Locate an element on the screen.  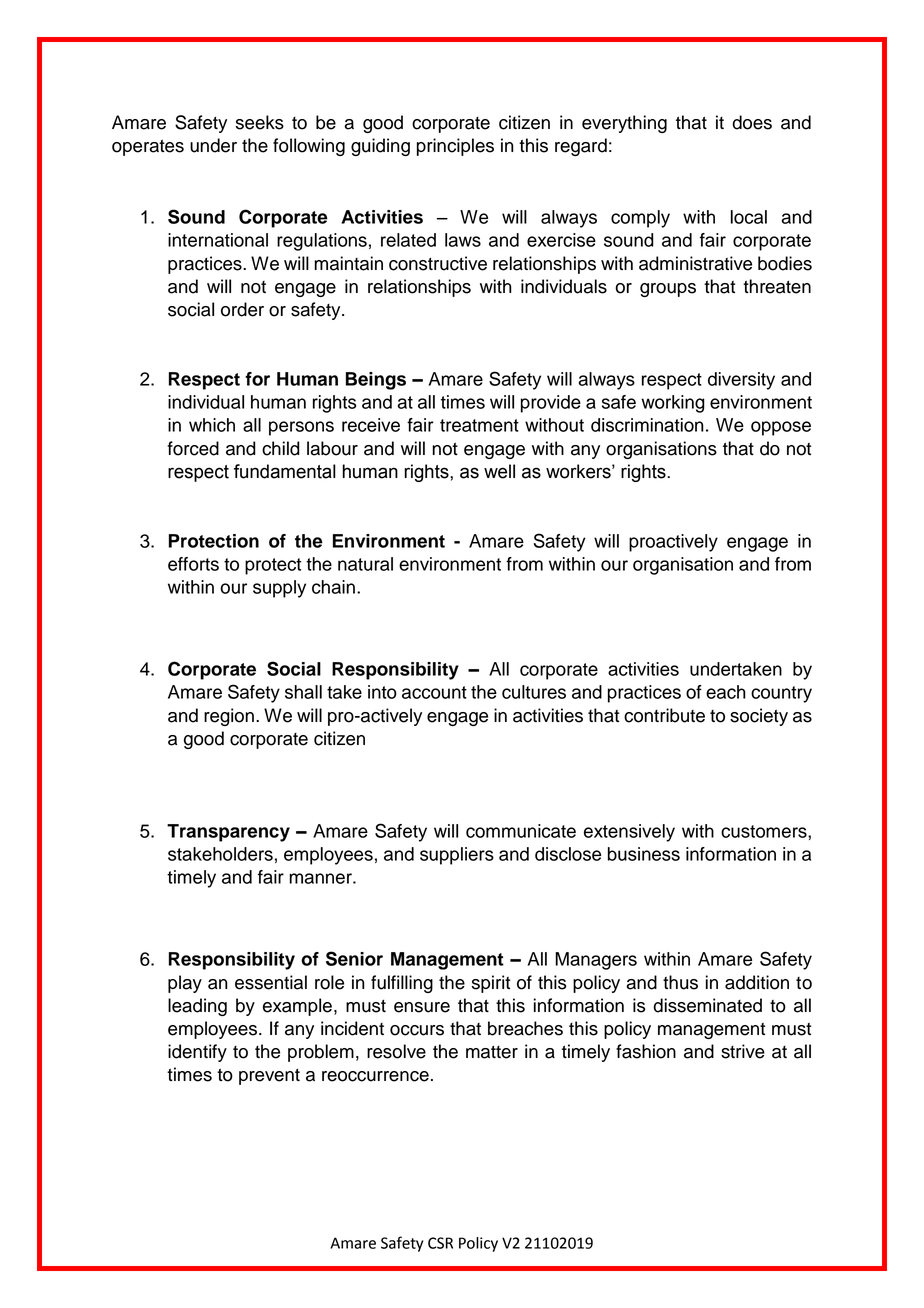
Transparency is located at coordinates (228, 833).
